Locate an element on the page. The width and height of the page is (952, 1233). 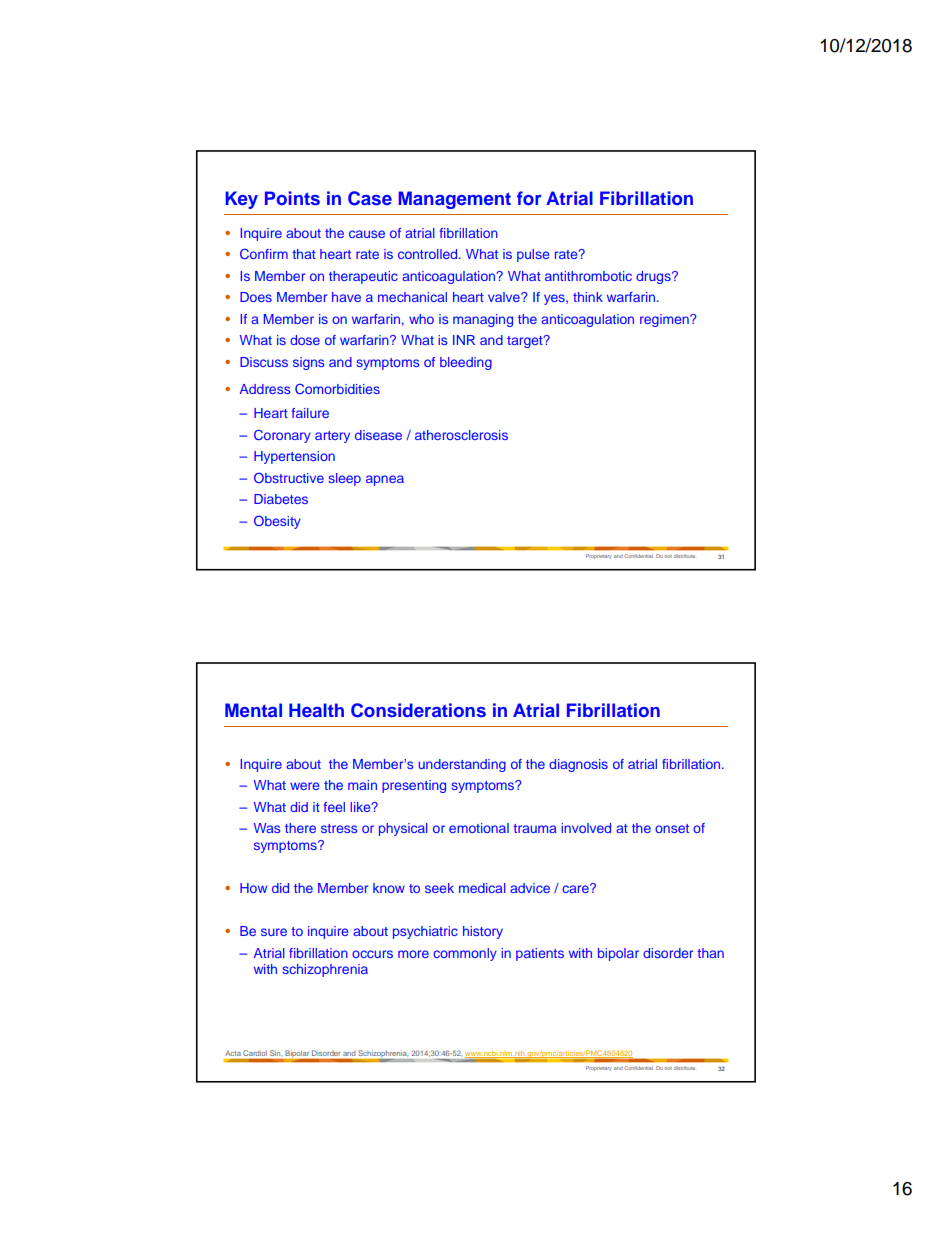
diagnosis is located at coordinates (578, 765).
